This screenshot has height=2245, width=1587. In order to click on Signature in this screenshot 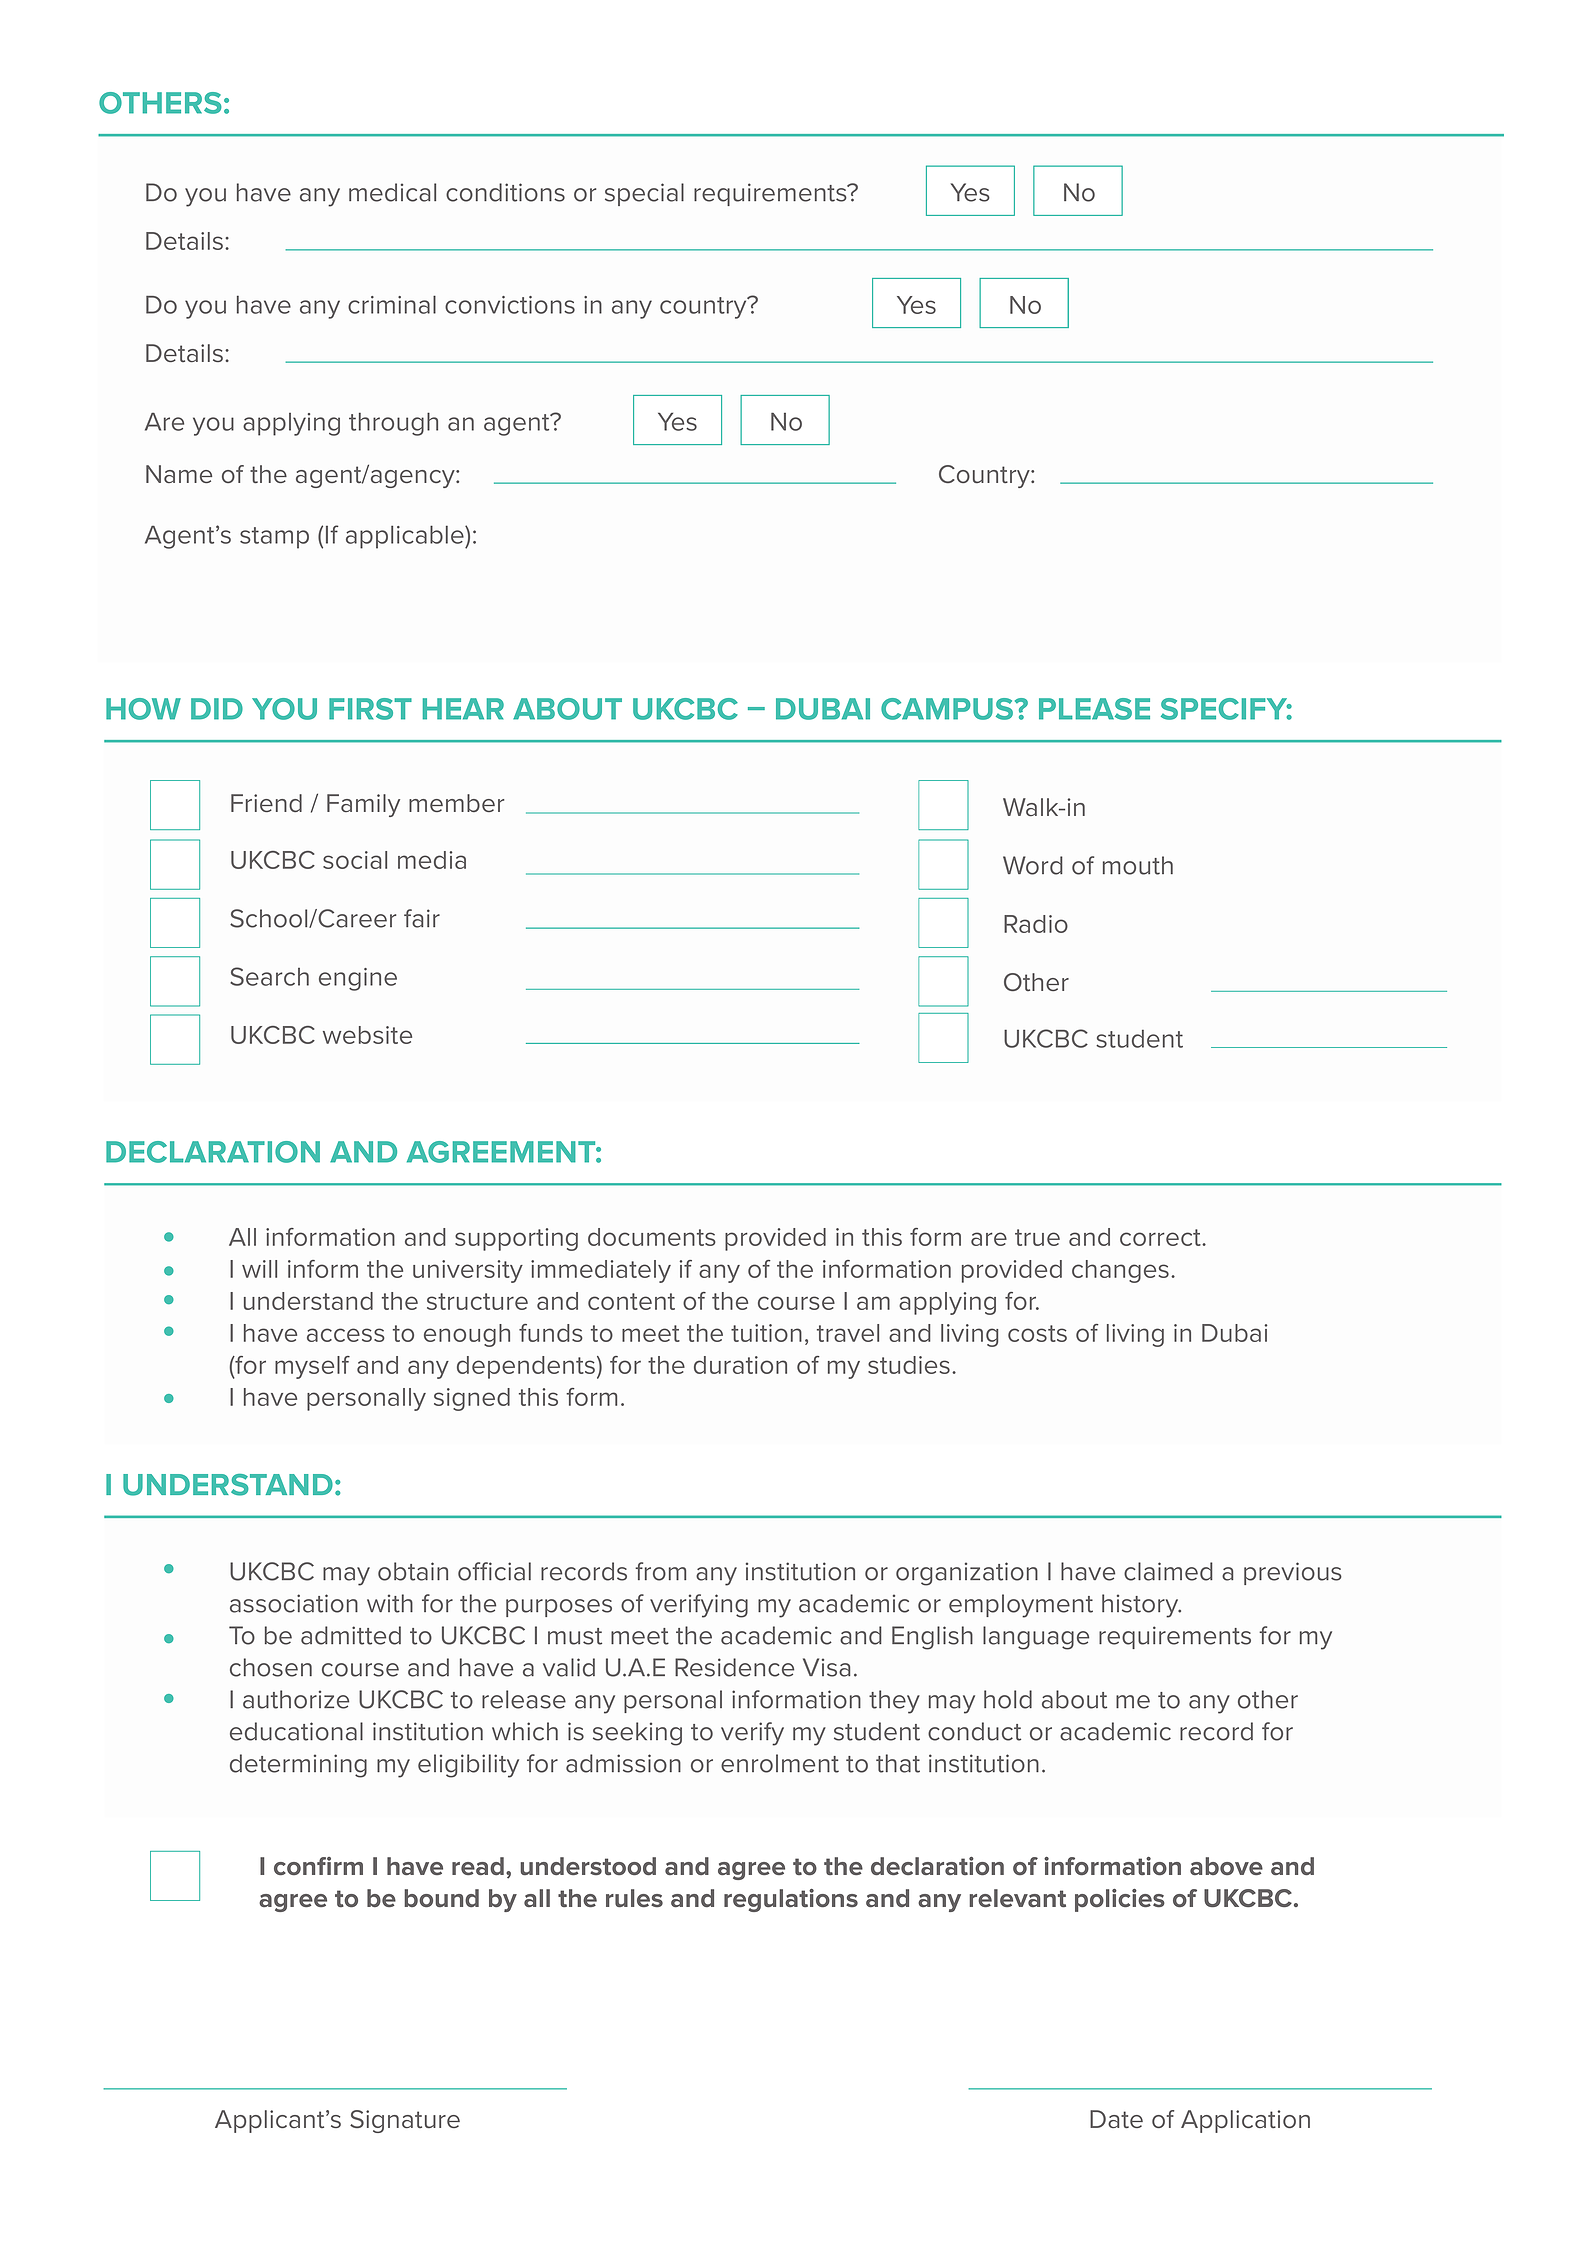, I will do `click(405, 2121)`.
